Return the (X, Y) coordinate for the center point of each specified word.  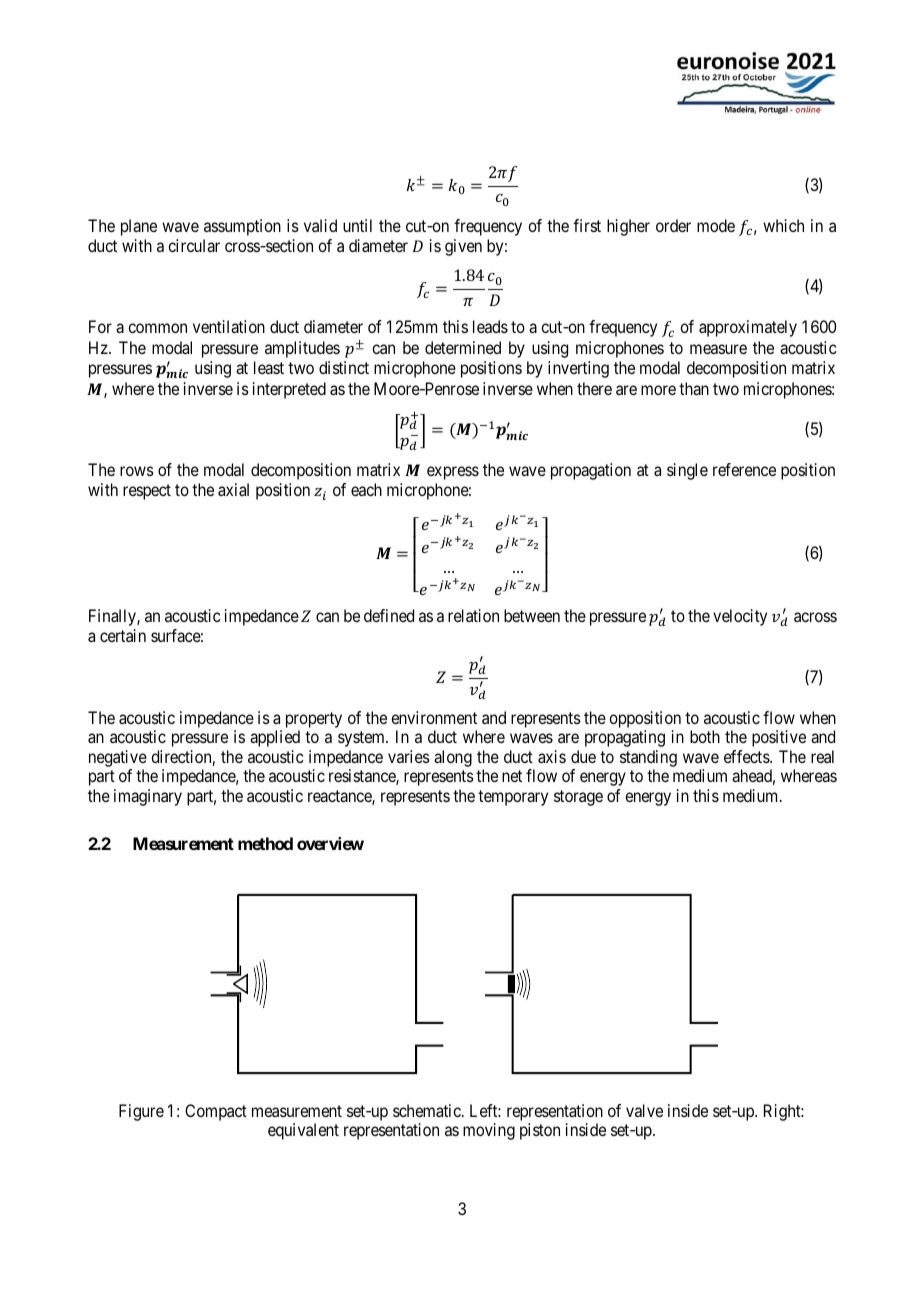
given (463, 247)
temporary (513, 798)
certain (123, 635)
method (265, 843)
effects (747, 756)
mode (716, 225)
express (453, 473)
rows (137, 471)
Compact (216, 1112)
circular (194, 245)
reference (744, 469)
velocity (740, 617)
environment (434, 717)
